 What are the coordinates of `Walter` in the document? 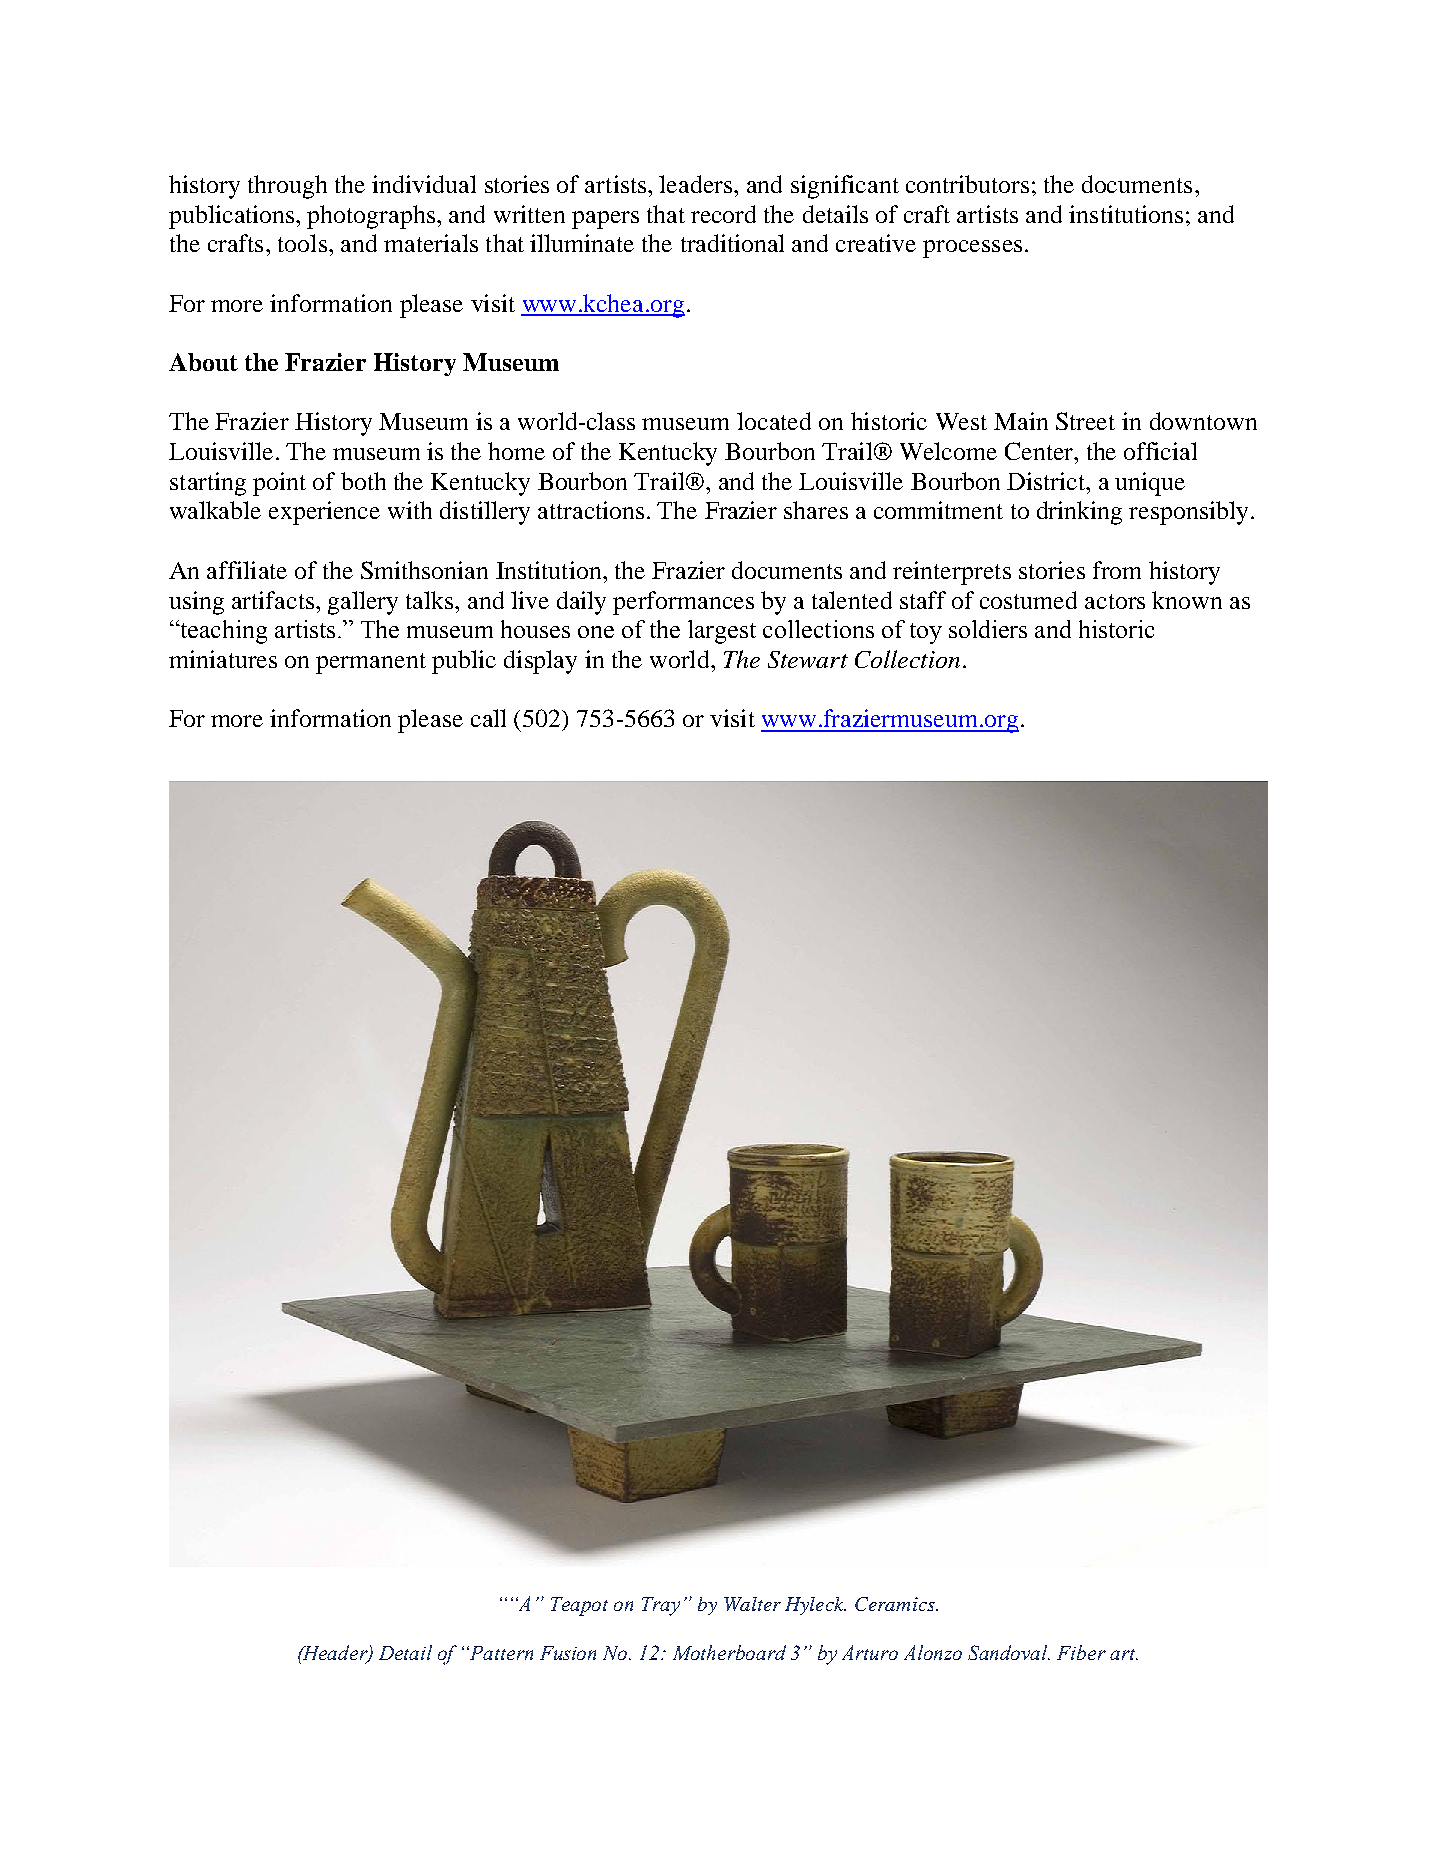 It's located at (752, 1604).
